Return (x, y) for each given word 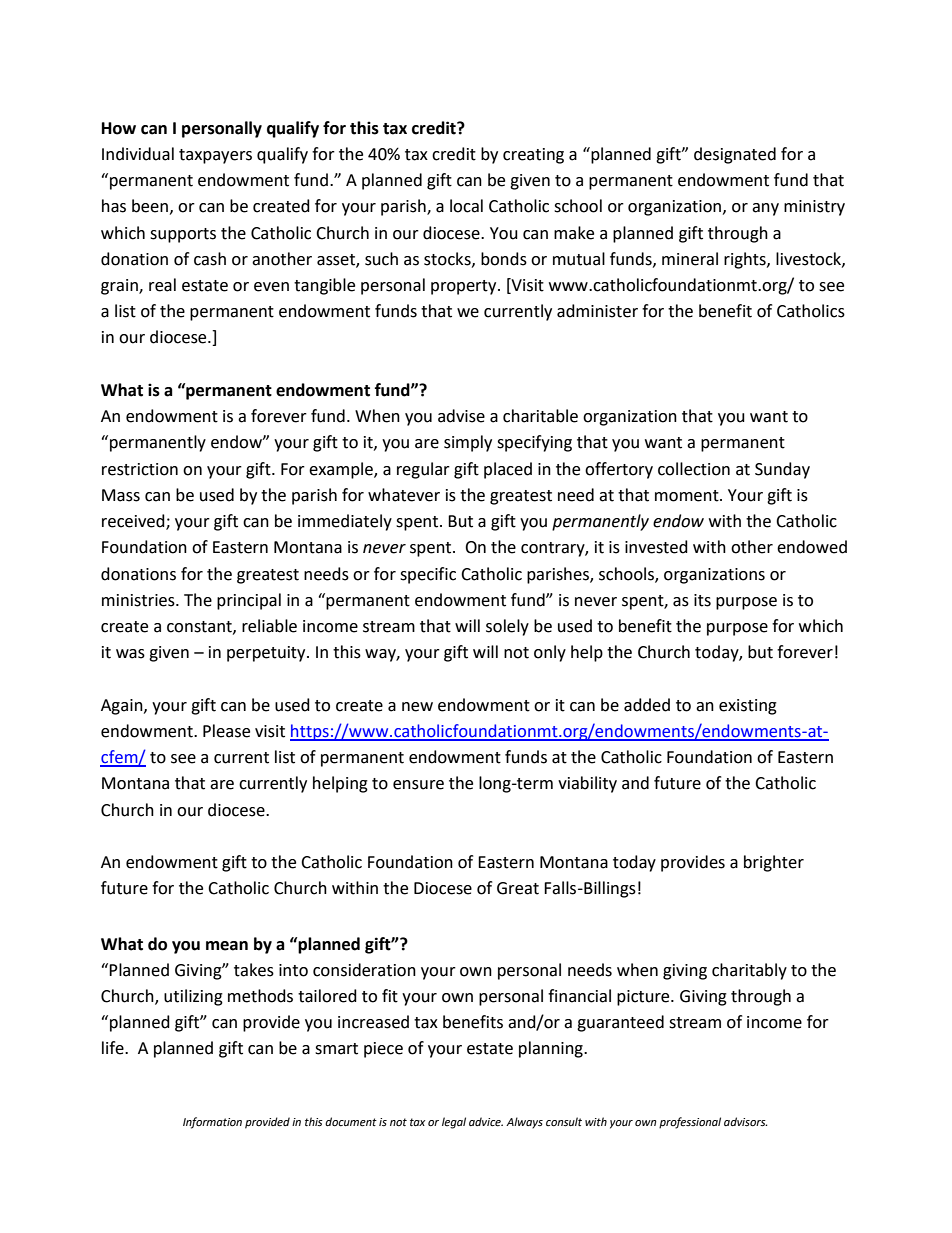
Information (212, 1123)
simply (468, 443)
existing (748, 707)
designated (735, 155)
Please (226, 731)
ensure (418, 785)
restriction (140, 469)
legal (454, 1123)
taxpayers (215, 156)
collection (694, 469)
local (466, 206)
